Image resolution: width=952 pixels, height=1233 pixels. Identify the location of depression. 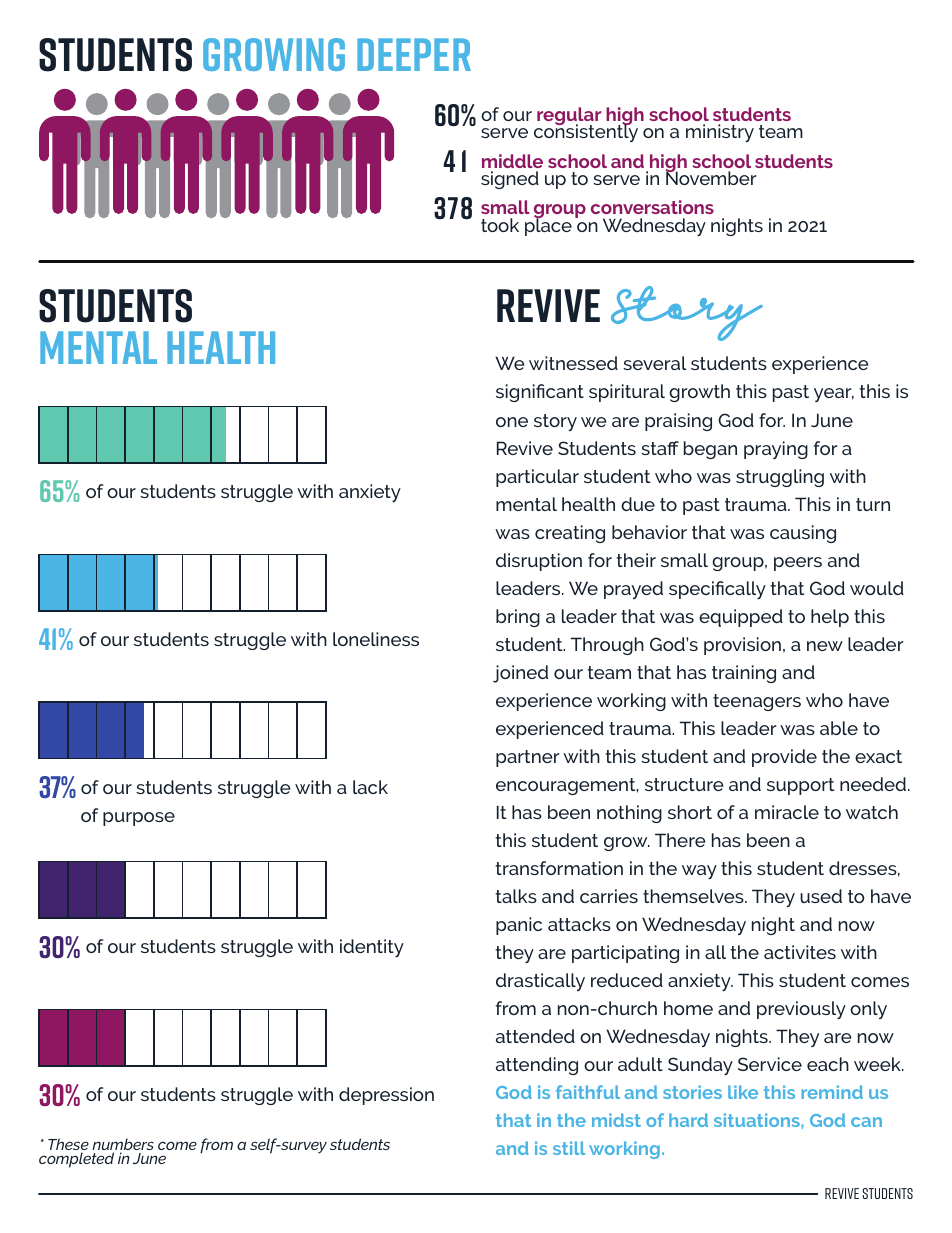
(386, 1096).
